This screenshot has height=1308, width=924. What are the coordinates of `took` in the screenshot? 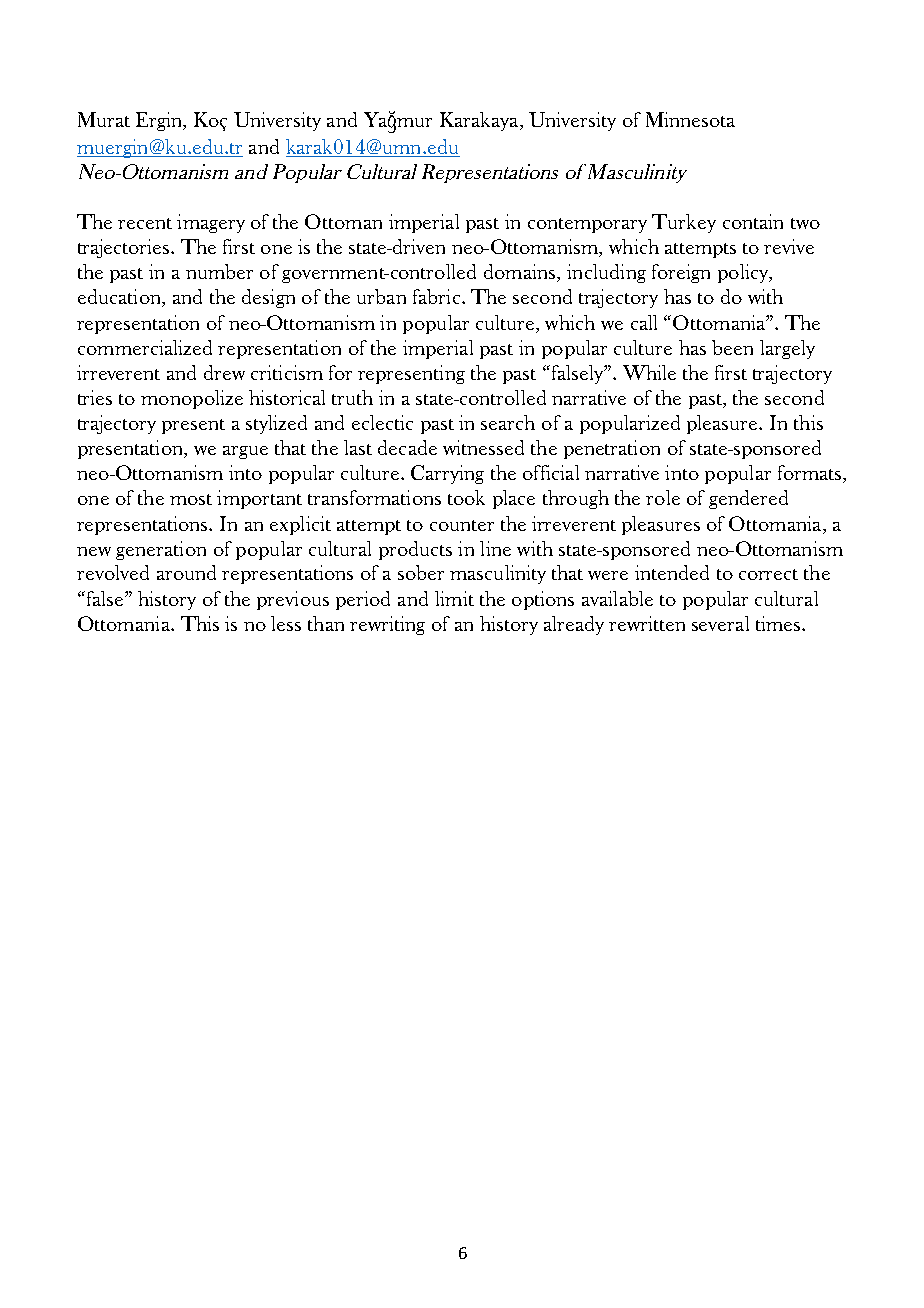 It's located at (466, 497).
